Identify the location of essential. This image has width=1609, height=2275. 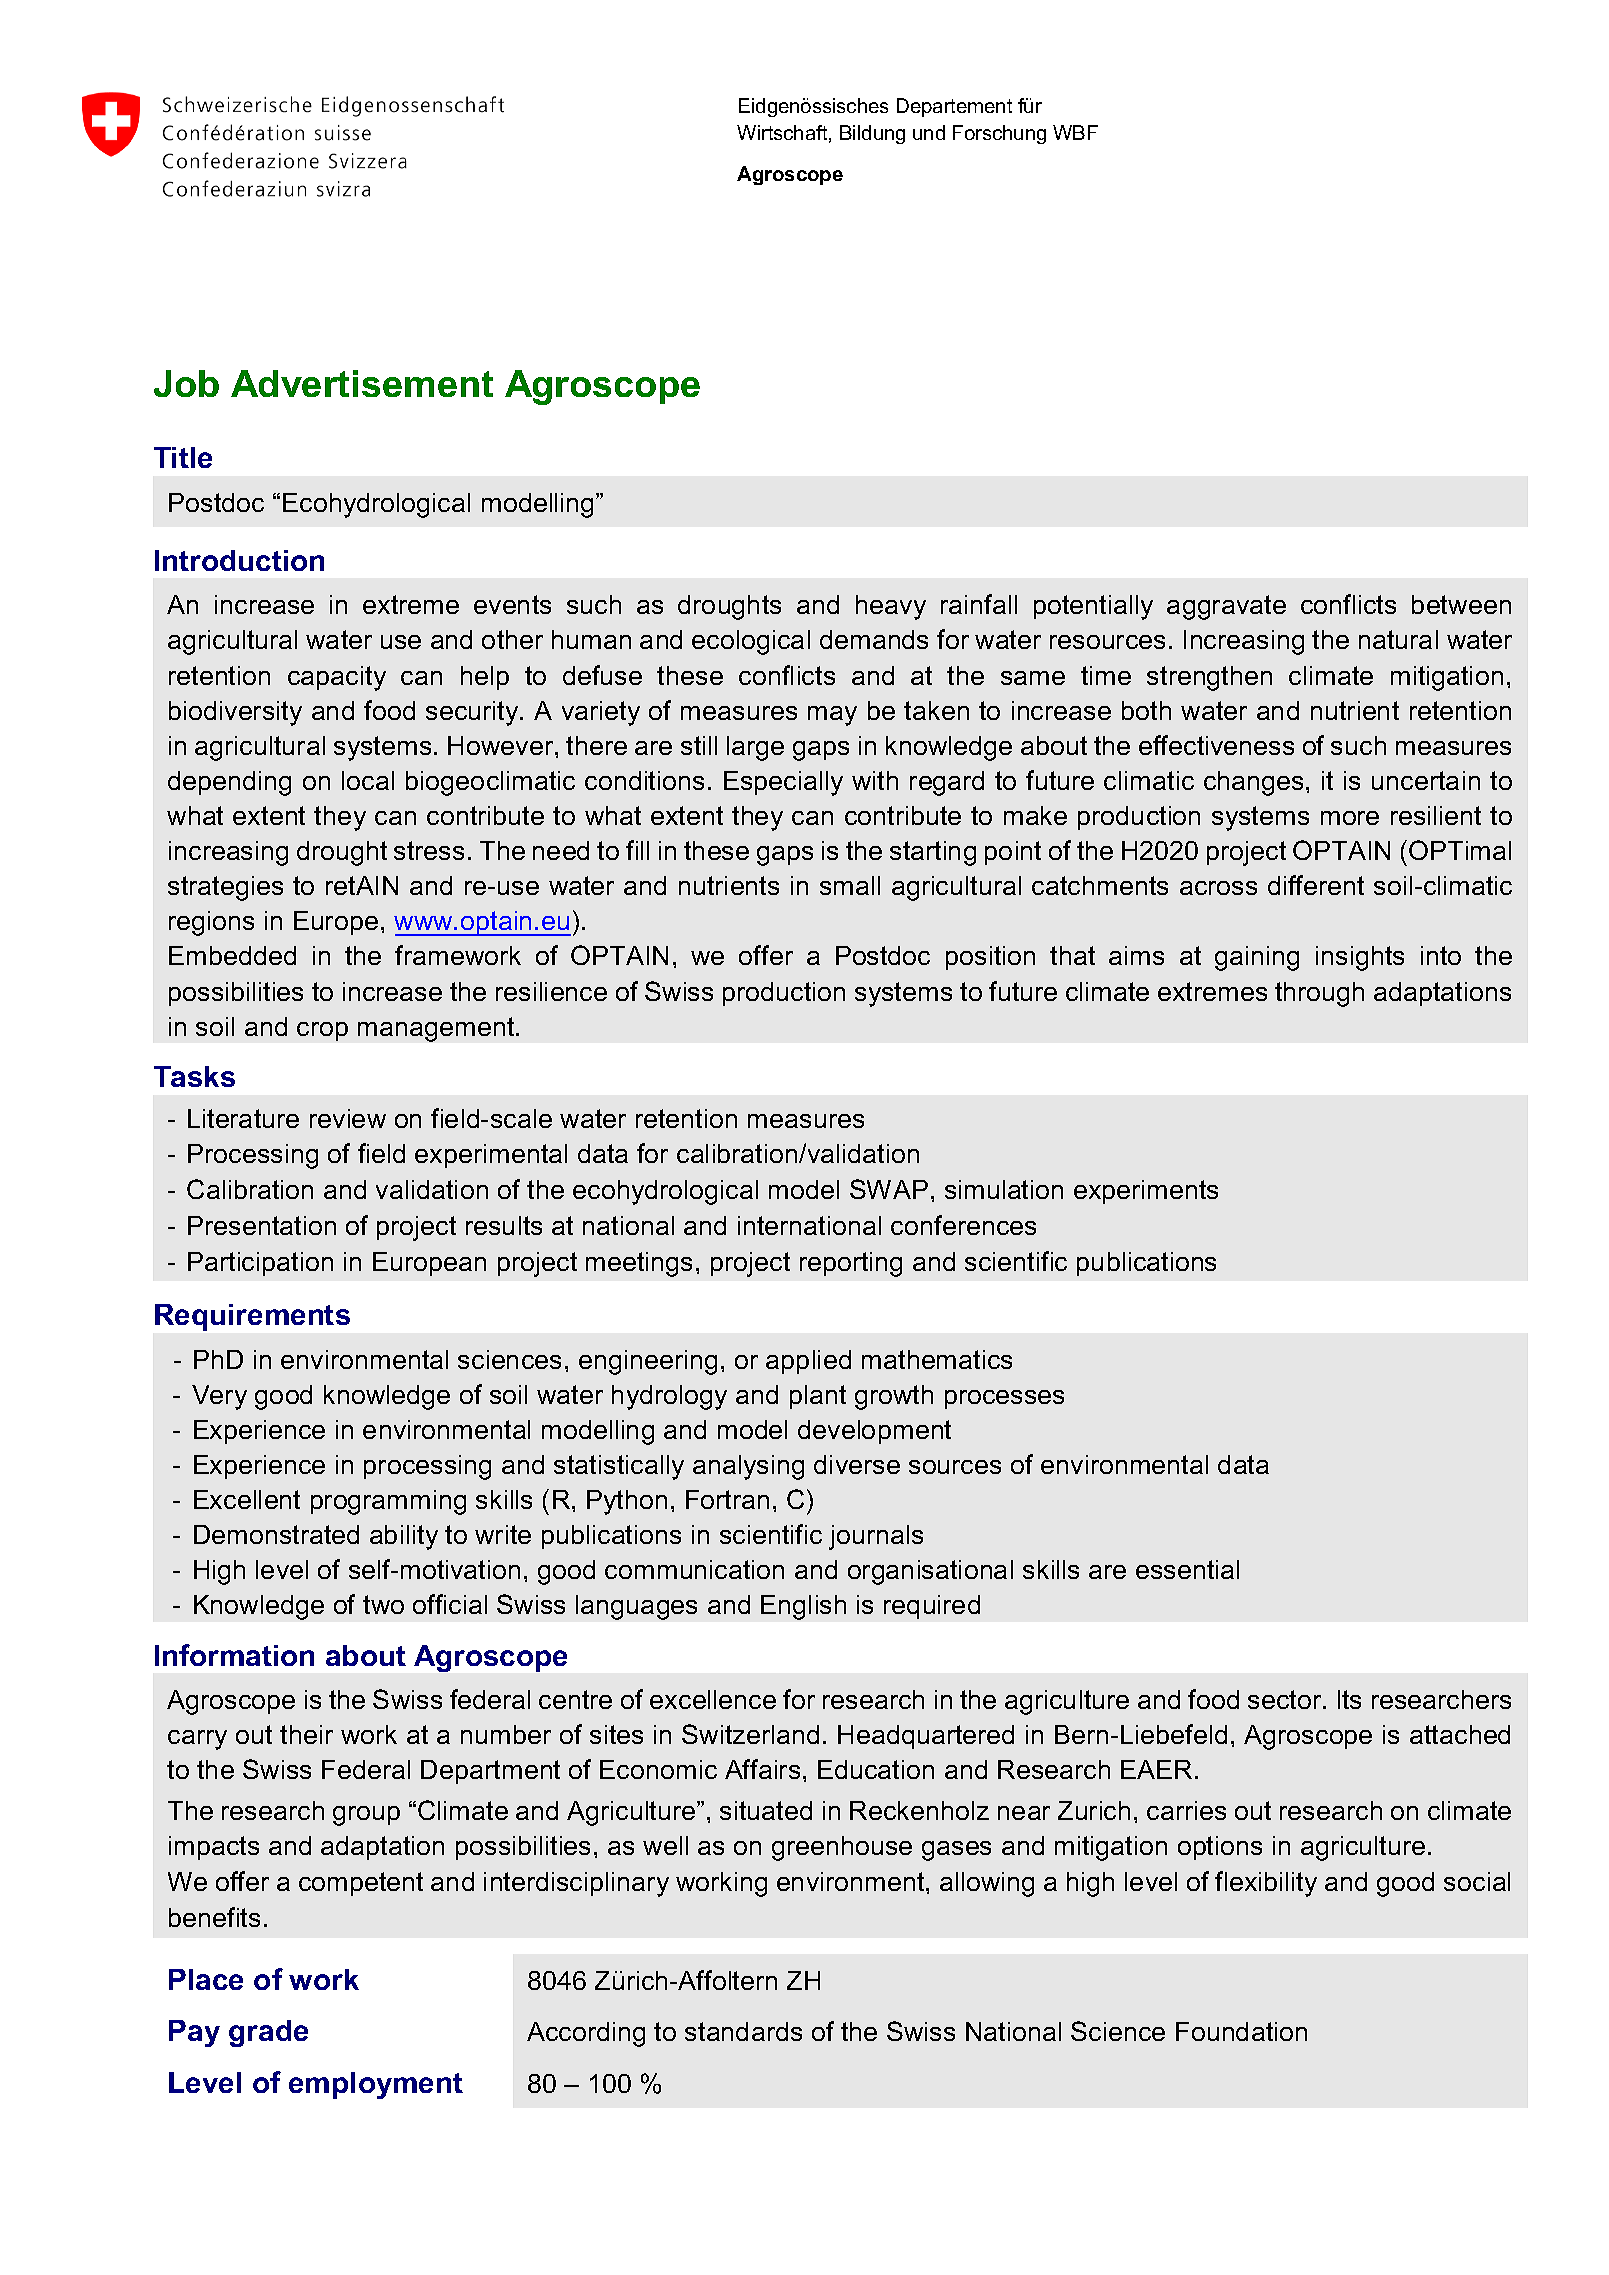
(1187, 1569).
